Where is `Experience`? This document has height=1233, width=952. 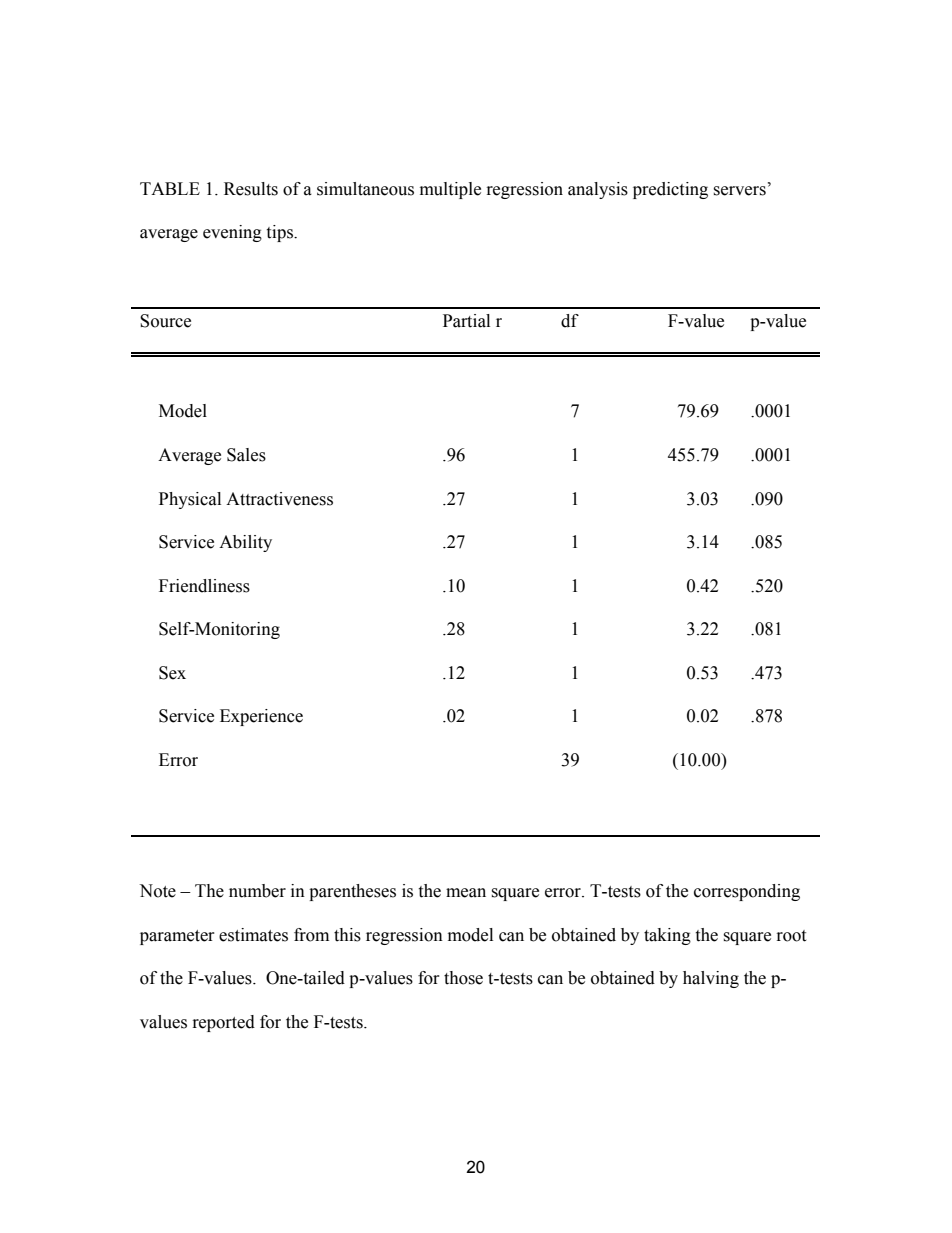
Experience is located at coordinates (261, 717).
